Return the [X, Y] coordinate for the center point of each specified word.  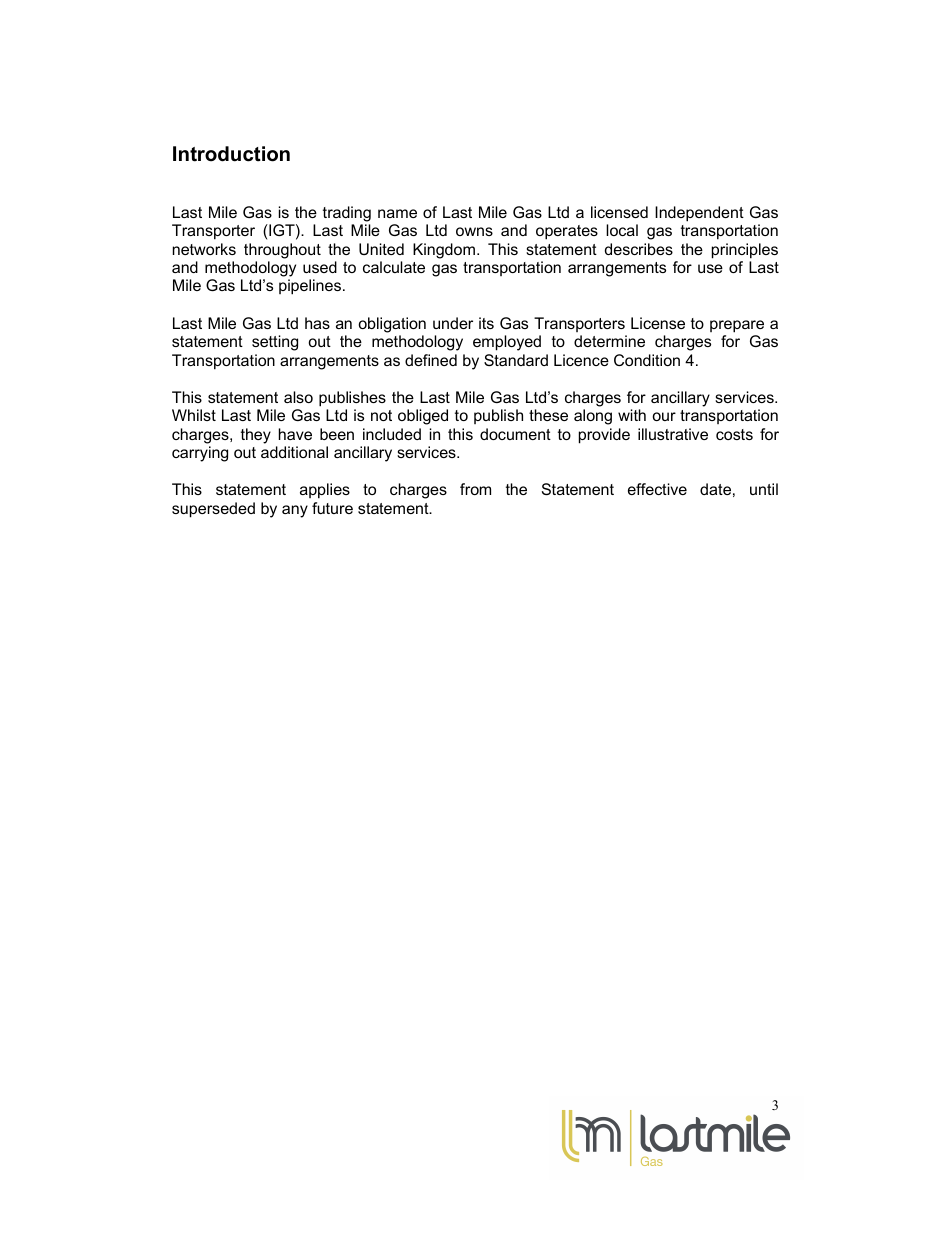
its [486, 323]
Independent [699, 214]
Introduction [231, 154]
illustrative [673, 434]
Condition [647, 360]
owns [474, 231]
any [295, 511]
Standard [516, 360]
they [256, 436]
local [622, 230]
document [515, 434]
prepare [737, 326]
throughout [282, 251]
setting [275, 343]
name [397, 213]
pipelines [310, 287]
